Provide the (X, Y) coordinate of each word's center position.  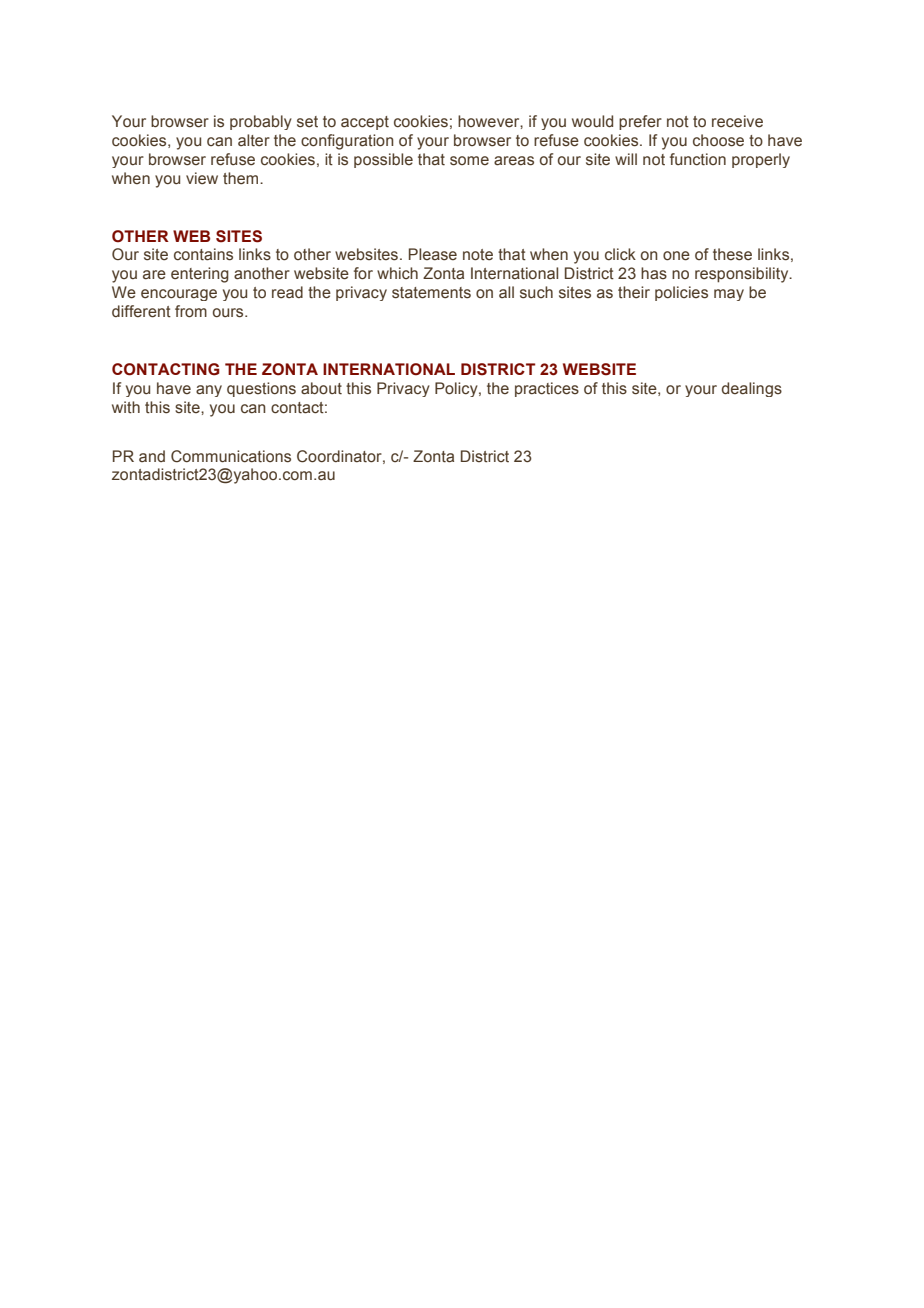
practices (547, 389)
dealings (752, 389)
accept (365, 123)
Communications (231, 456)
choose (718, 140)
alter (254, 140)
